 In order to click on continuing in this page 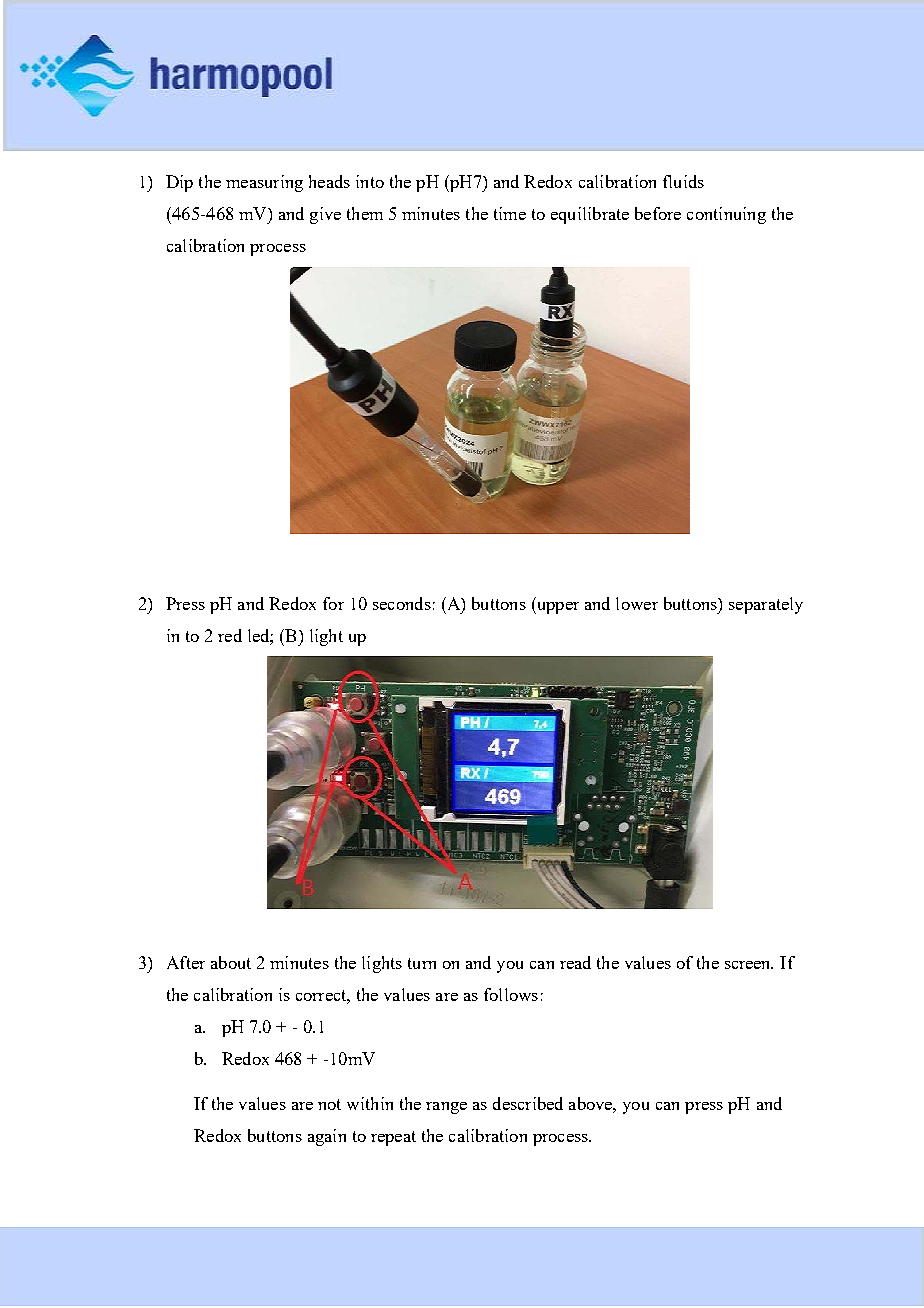, I will do `click(726, 215)`.
